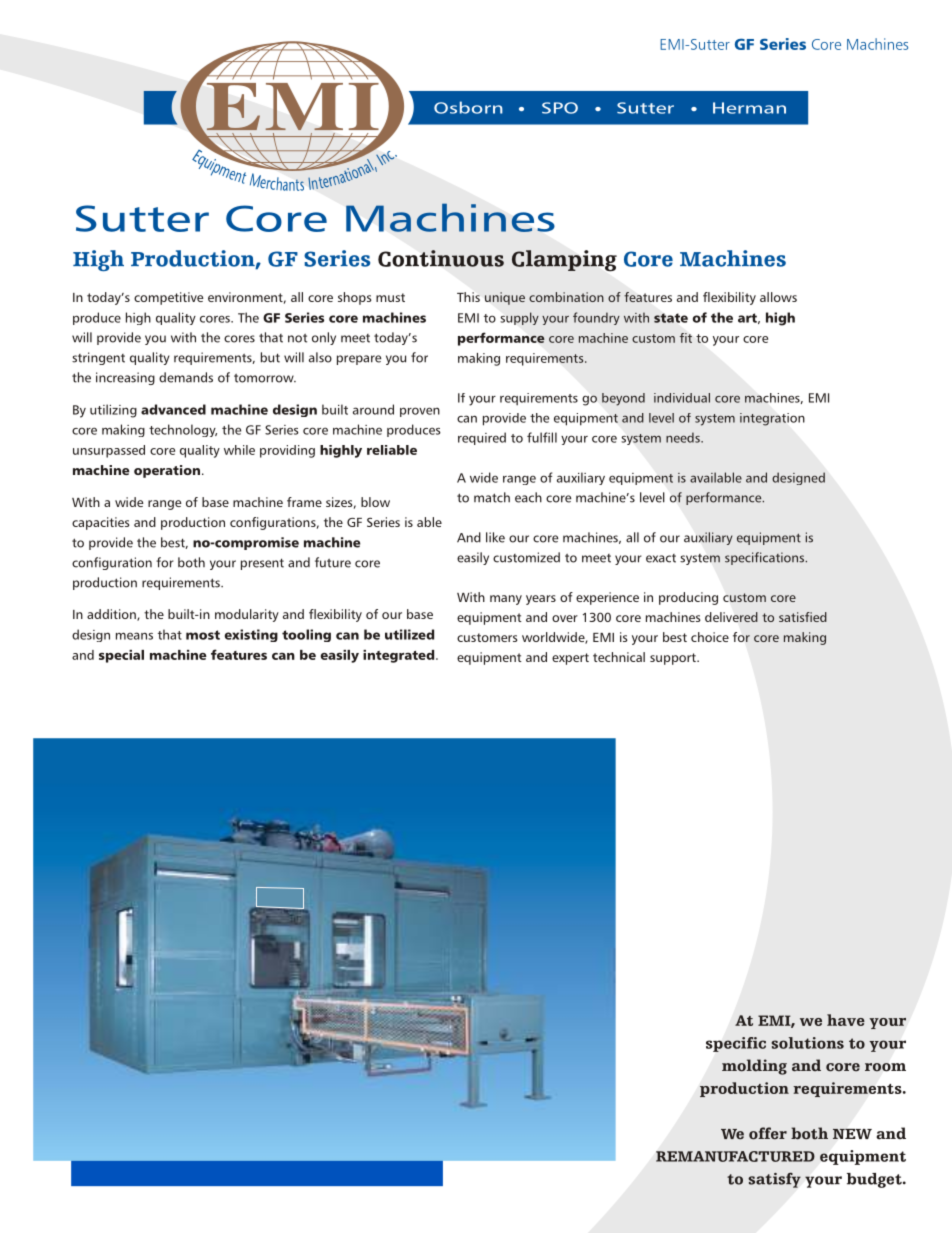 This document has height=1233, width=952. I want to click on expert, so click(570, 659).
